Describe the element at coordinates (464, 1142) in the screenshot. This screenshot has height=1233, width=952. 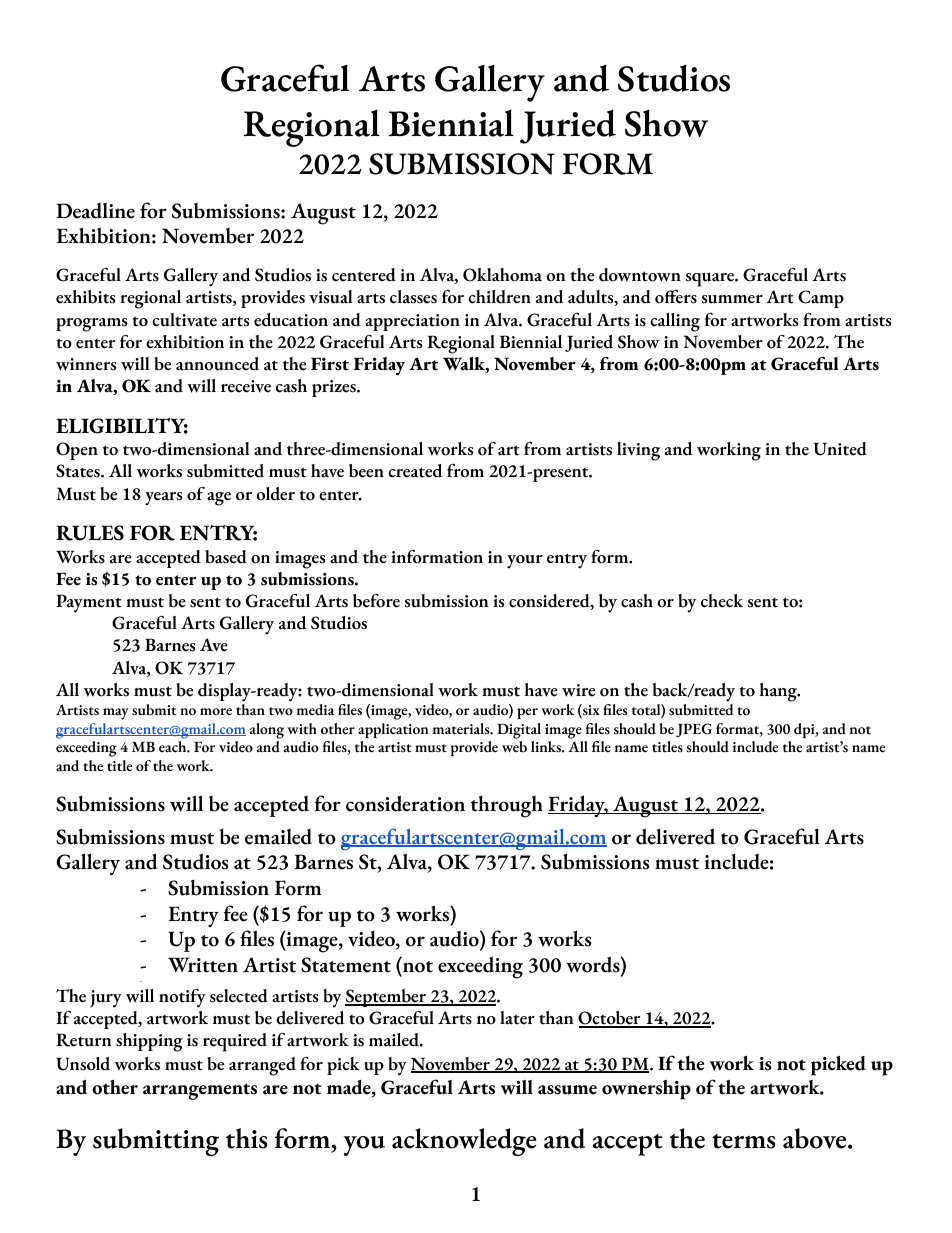
I see `acknowledge` at that location.
